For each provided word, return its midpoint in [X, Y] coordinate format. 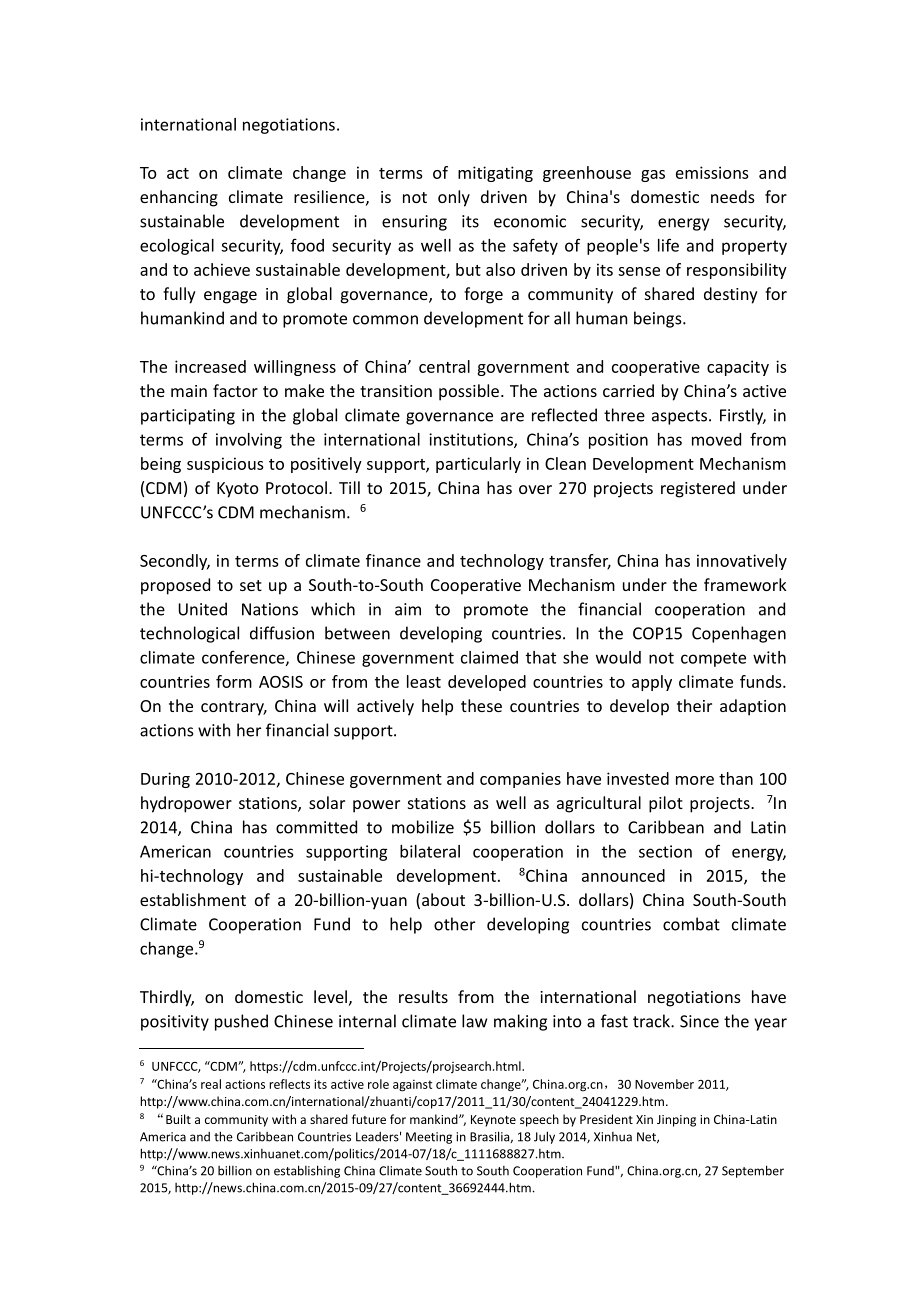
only [454, 198]
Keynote [493, 1121]
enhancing [179, 198]
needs [733, 196]
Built [178, 1119]
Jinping [676, 1121]
